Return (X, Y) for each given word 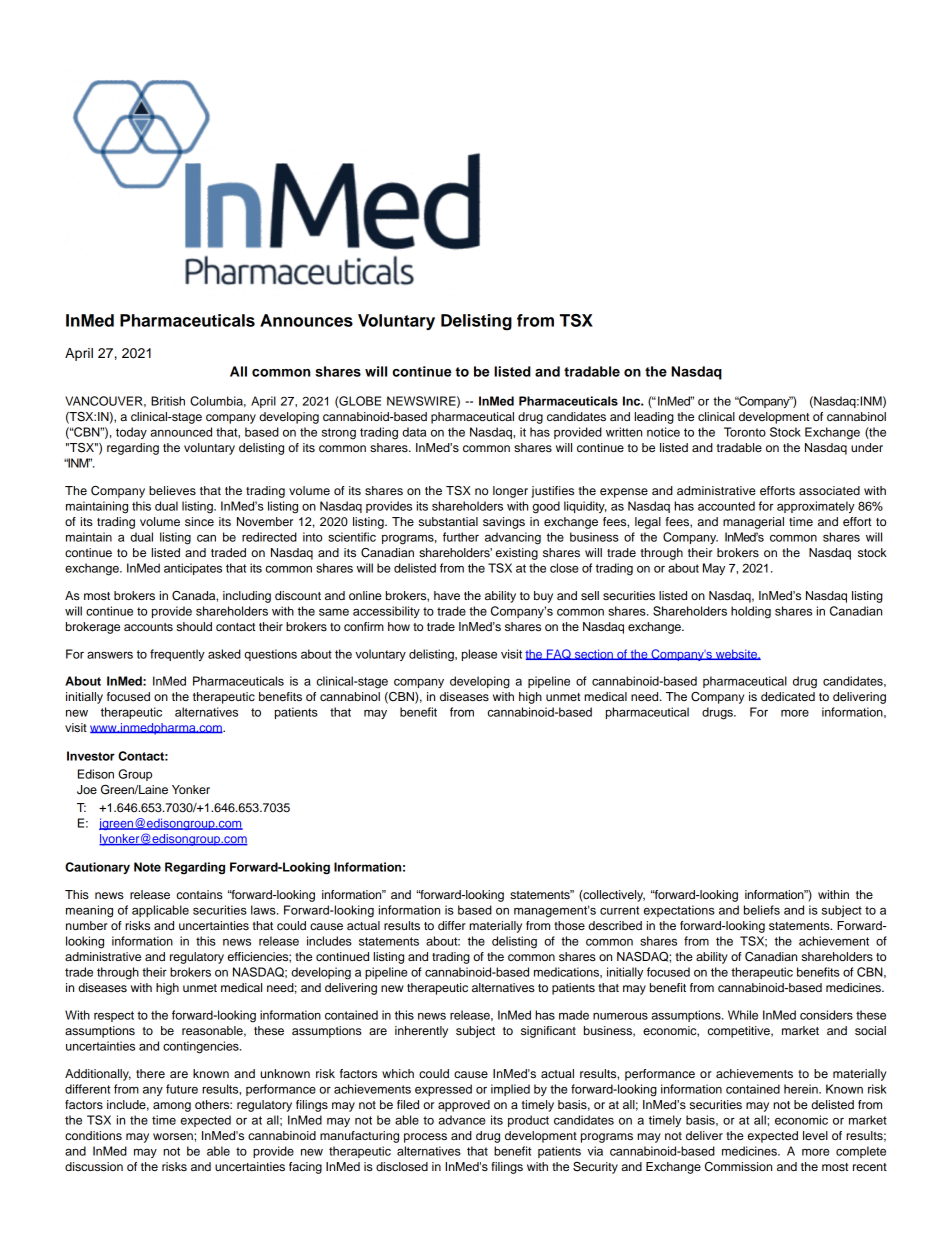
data (414, 432)
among (172, 1107)
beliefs (762, 910)
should (194, 626)
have (447, 595)
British (168, 401)
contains (200, 894)
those (569, 925)
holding (751, 612)
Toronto (745, 432)
